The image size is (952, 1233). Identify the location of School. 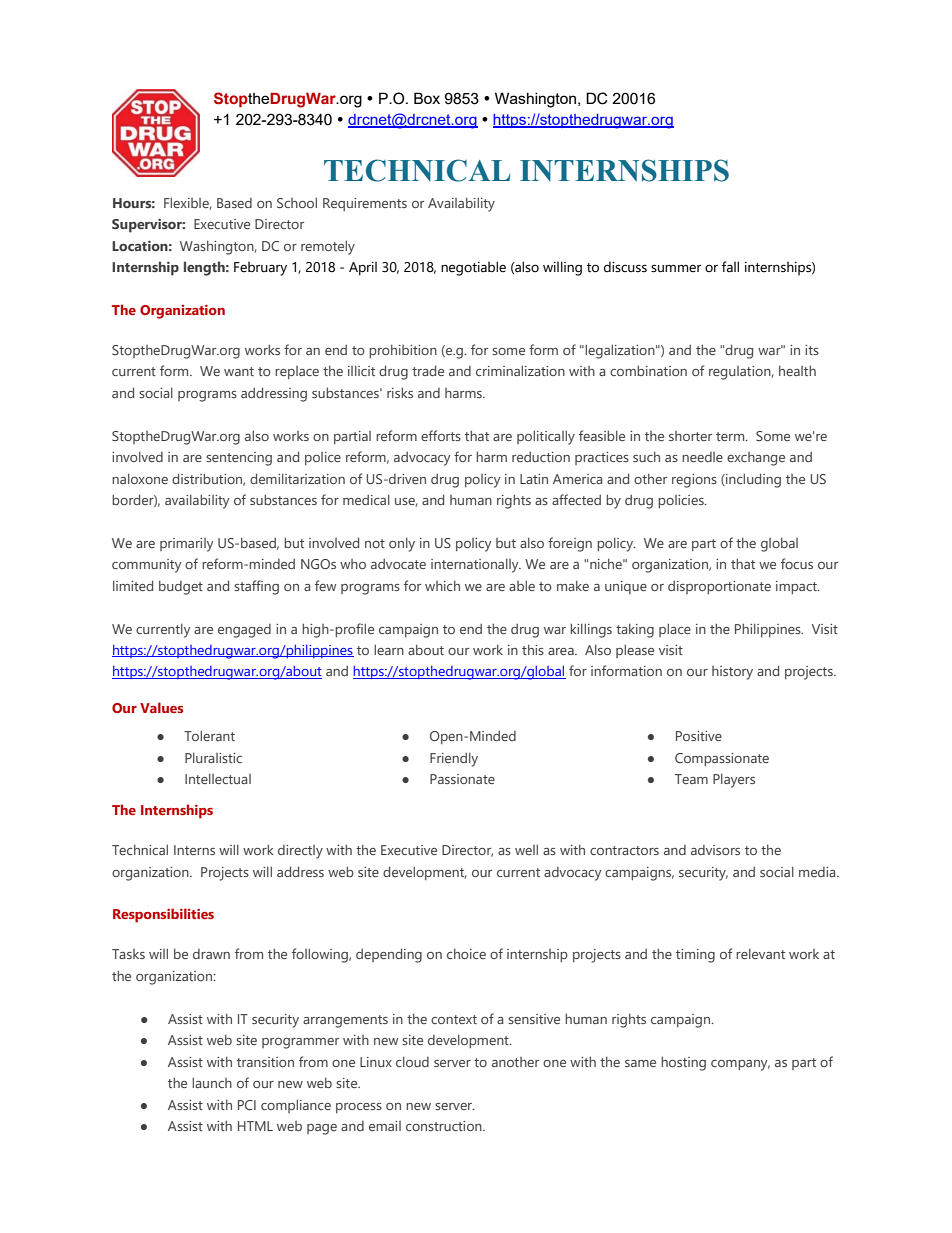
(297, 202).
